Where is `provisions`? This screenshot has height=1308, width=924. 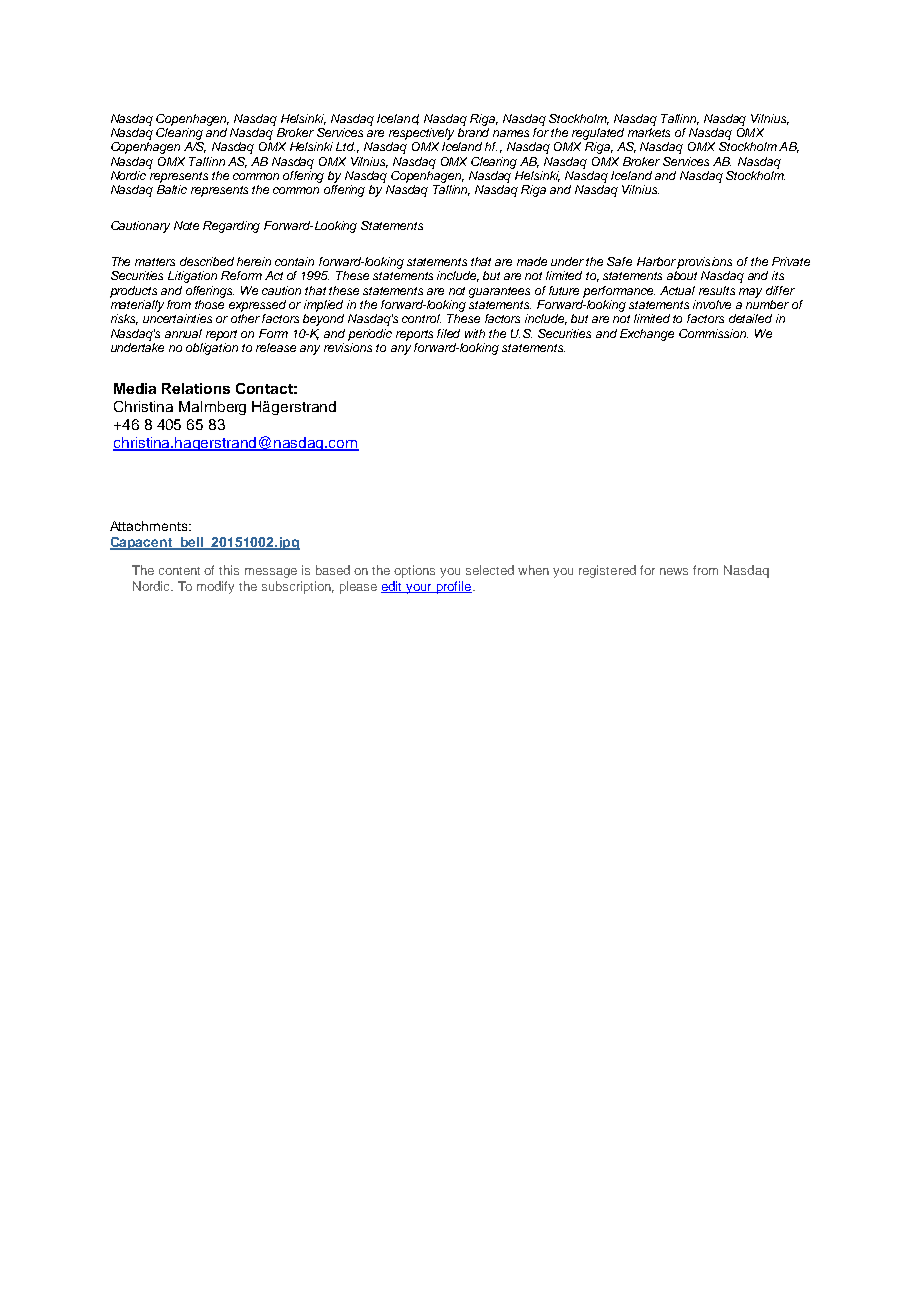 provisions is located at coordinates (704, 263).
